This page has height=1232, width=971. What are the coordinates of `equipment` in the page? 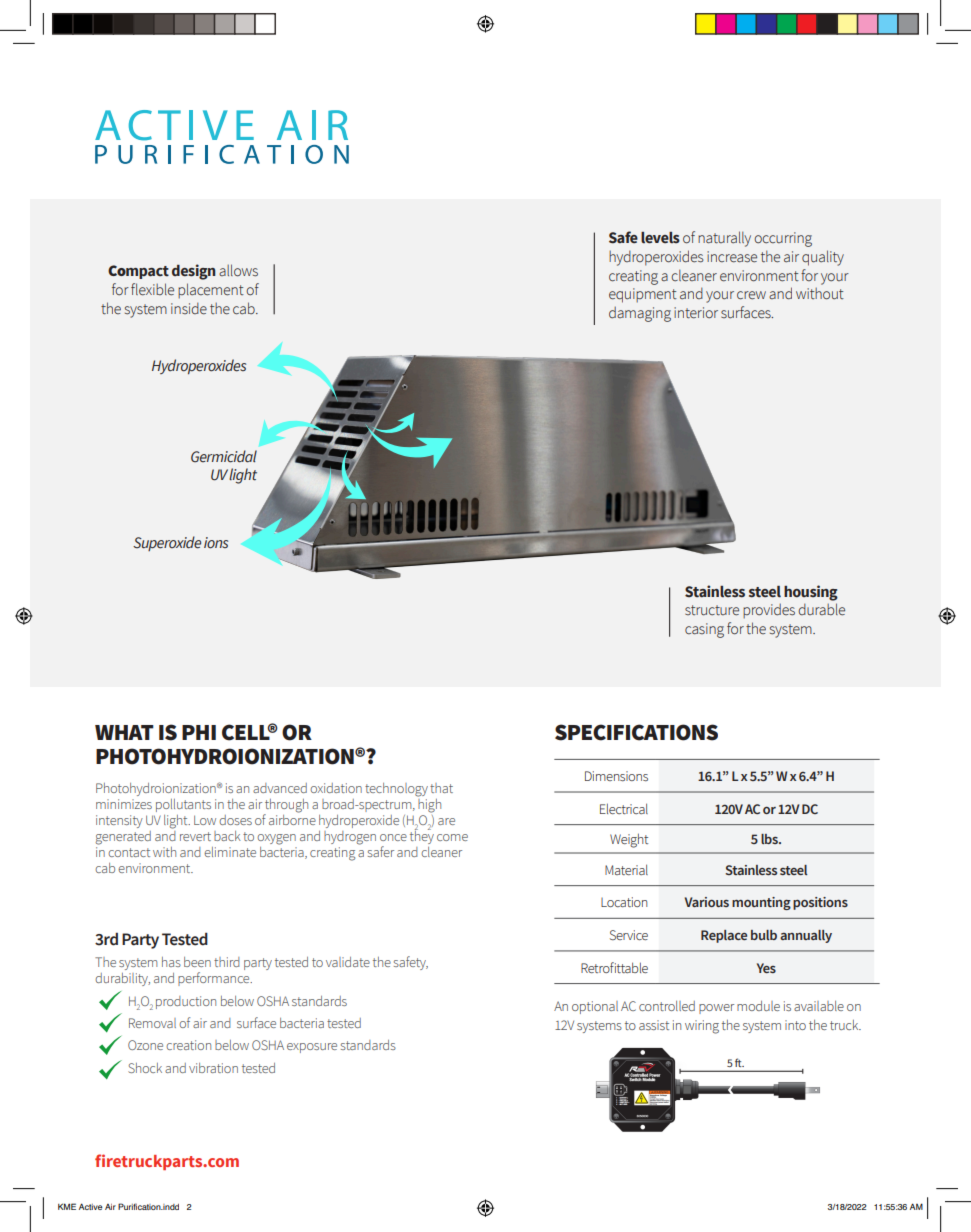 It's located at (643, 295).
